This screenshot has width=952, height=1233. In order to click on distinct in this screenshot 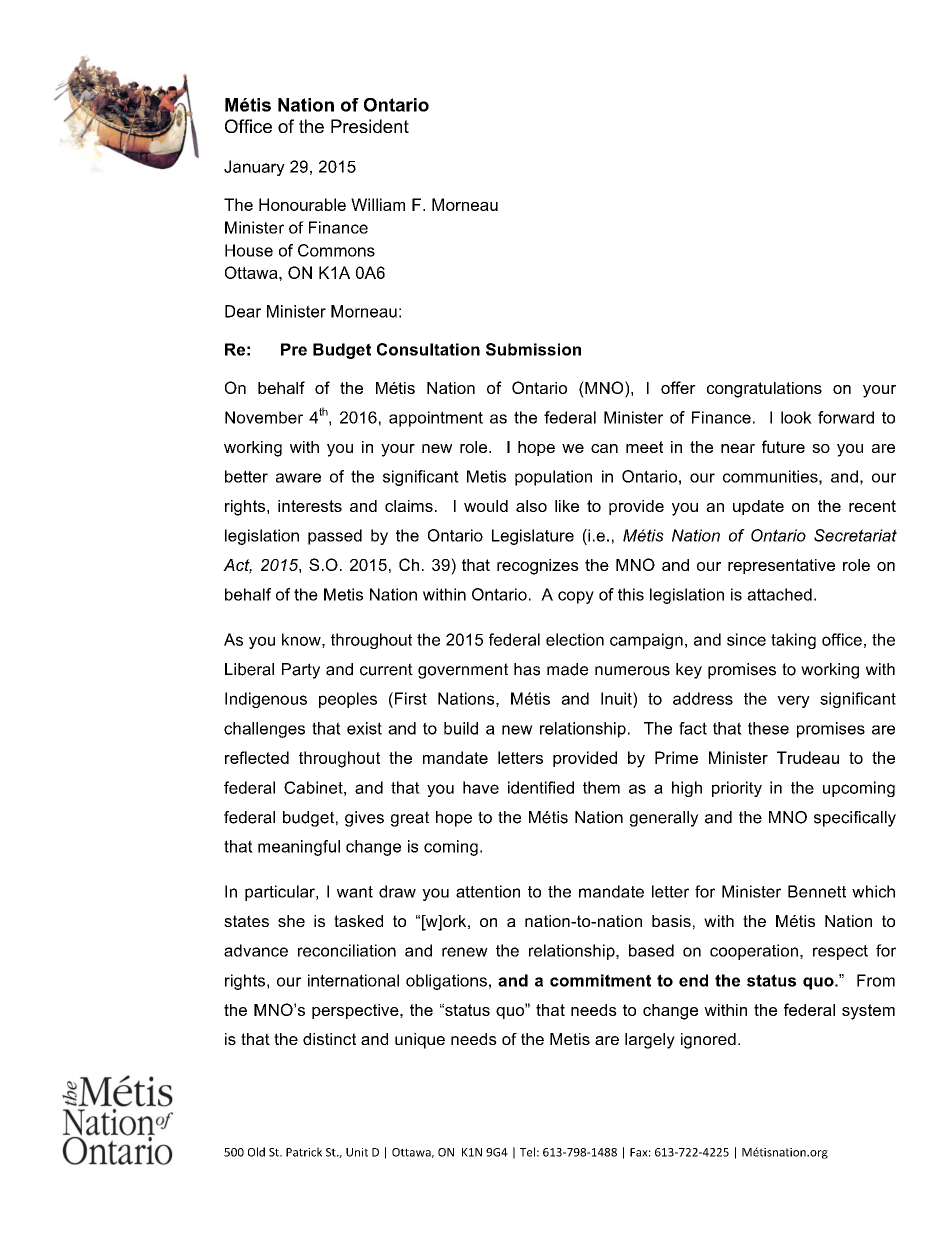, I will do `click(329, 1039)`.
